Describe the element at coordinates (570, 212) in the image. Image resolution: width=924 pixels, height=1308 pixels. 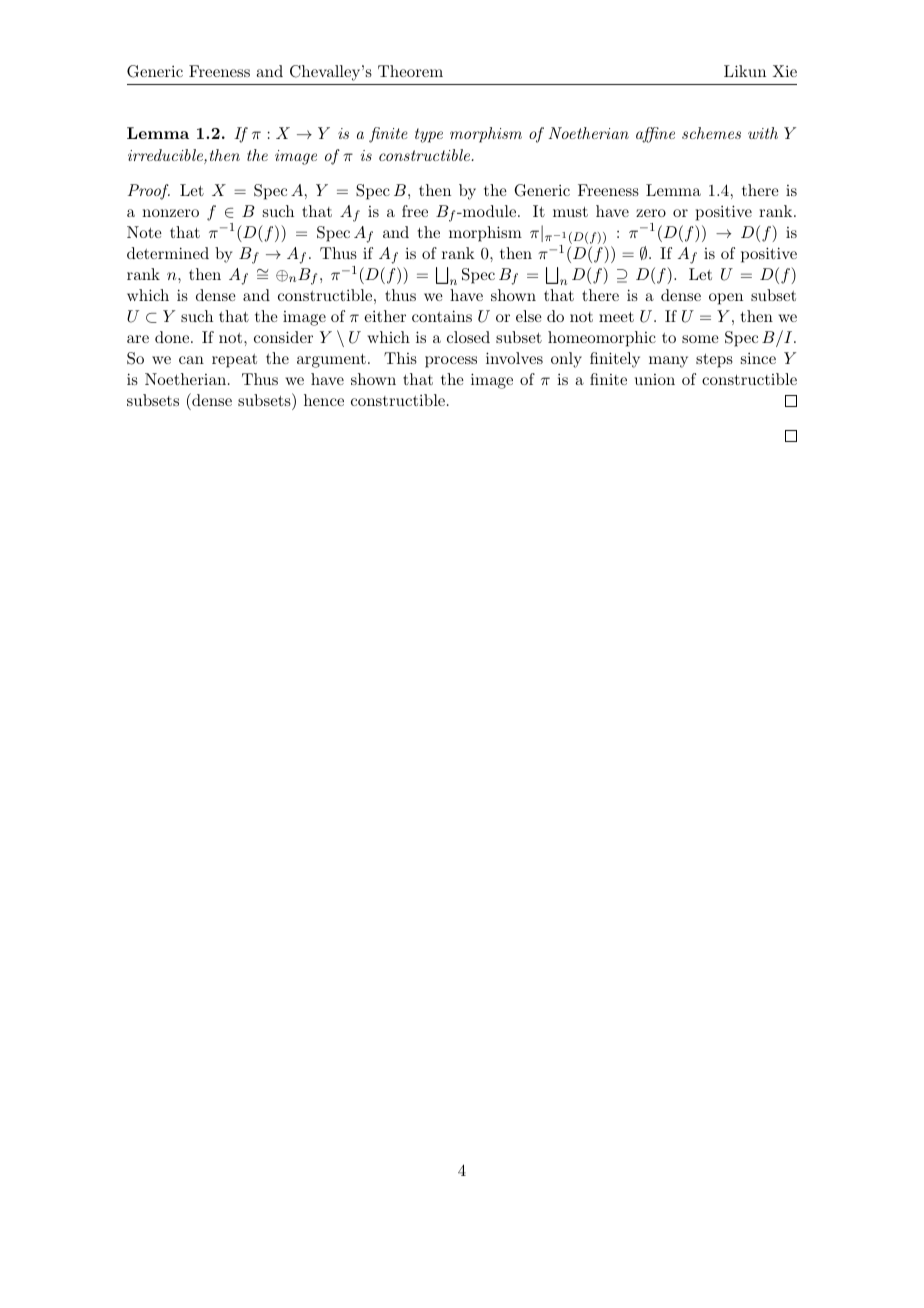
I see `must` at that location.
